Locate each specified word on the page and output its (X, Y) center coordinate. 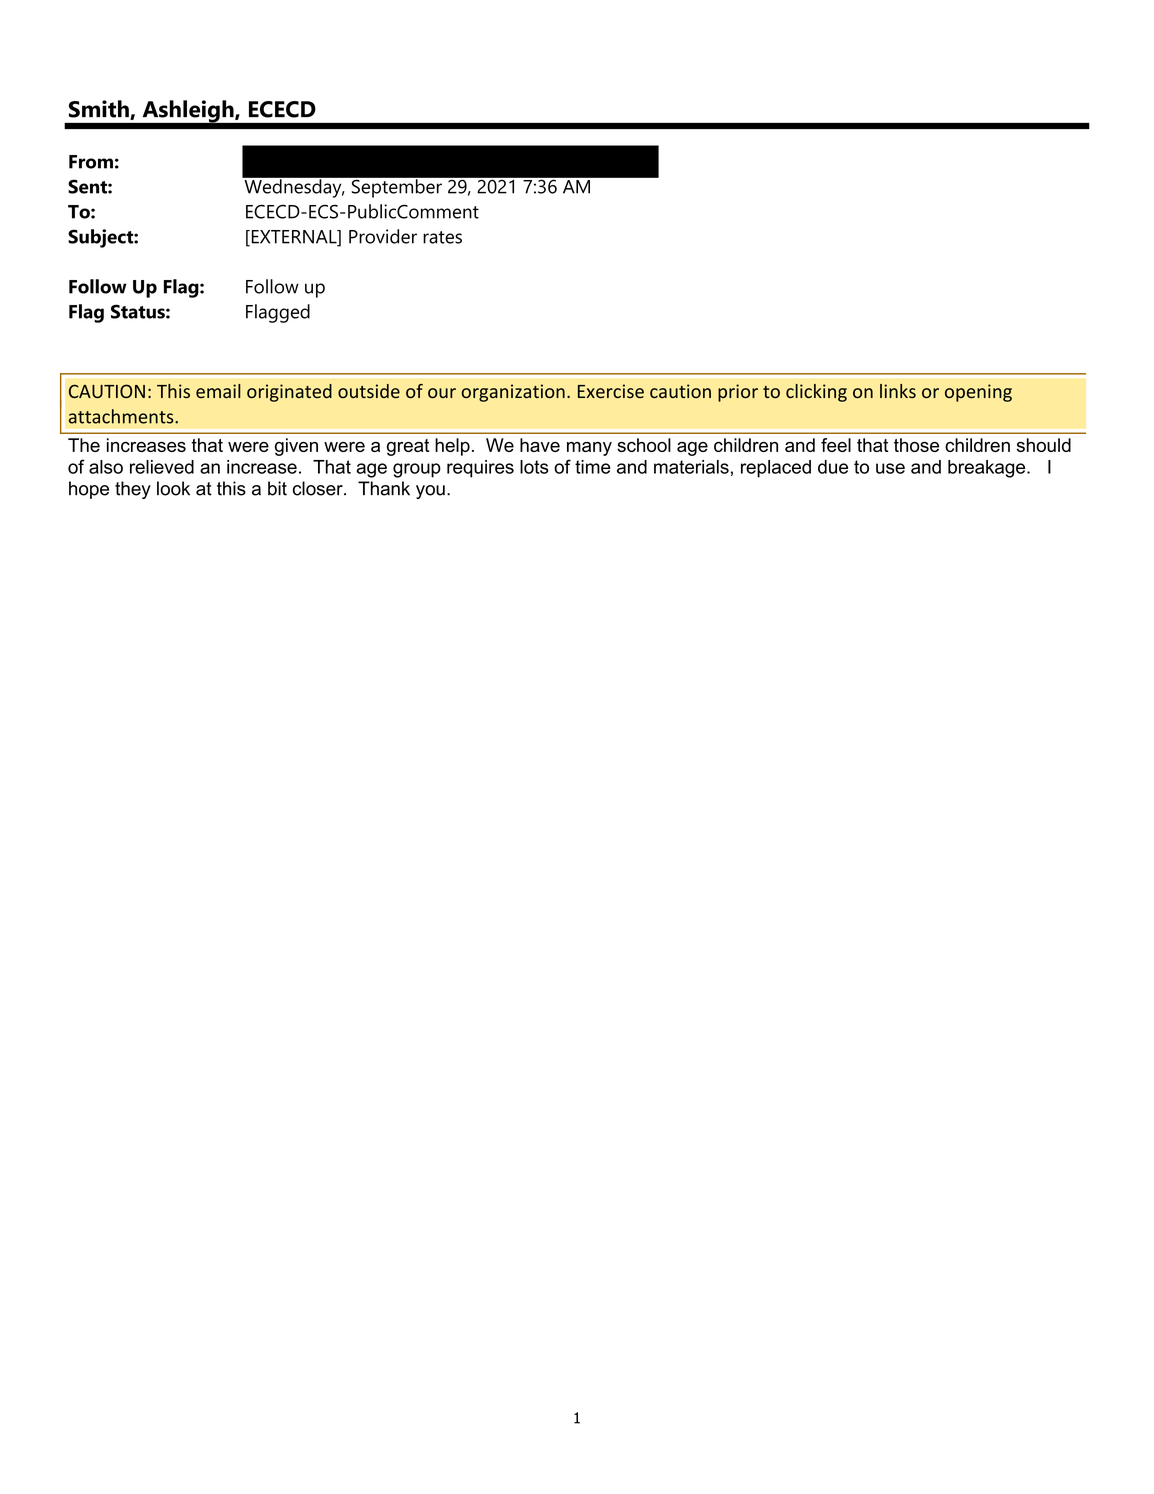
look (173, 488)
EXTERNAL (294, 238)
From (91, 162)
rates (442, 237)
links (898, 391)
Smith (100, 110)
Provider (383, 236)
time (593, 467)
